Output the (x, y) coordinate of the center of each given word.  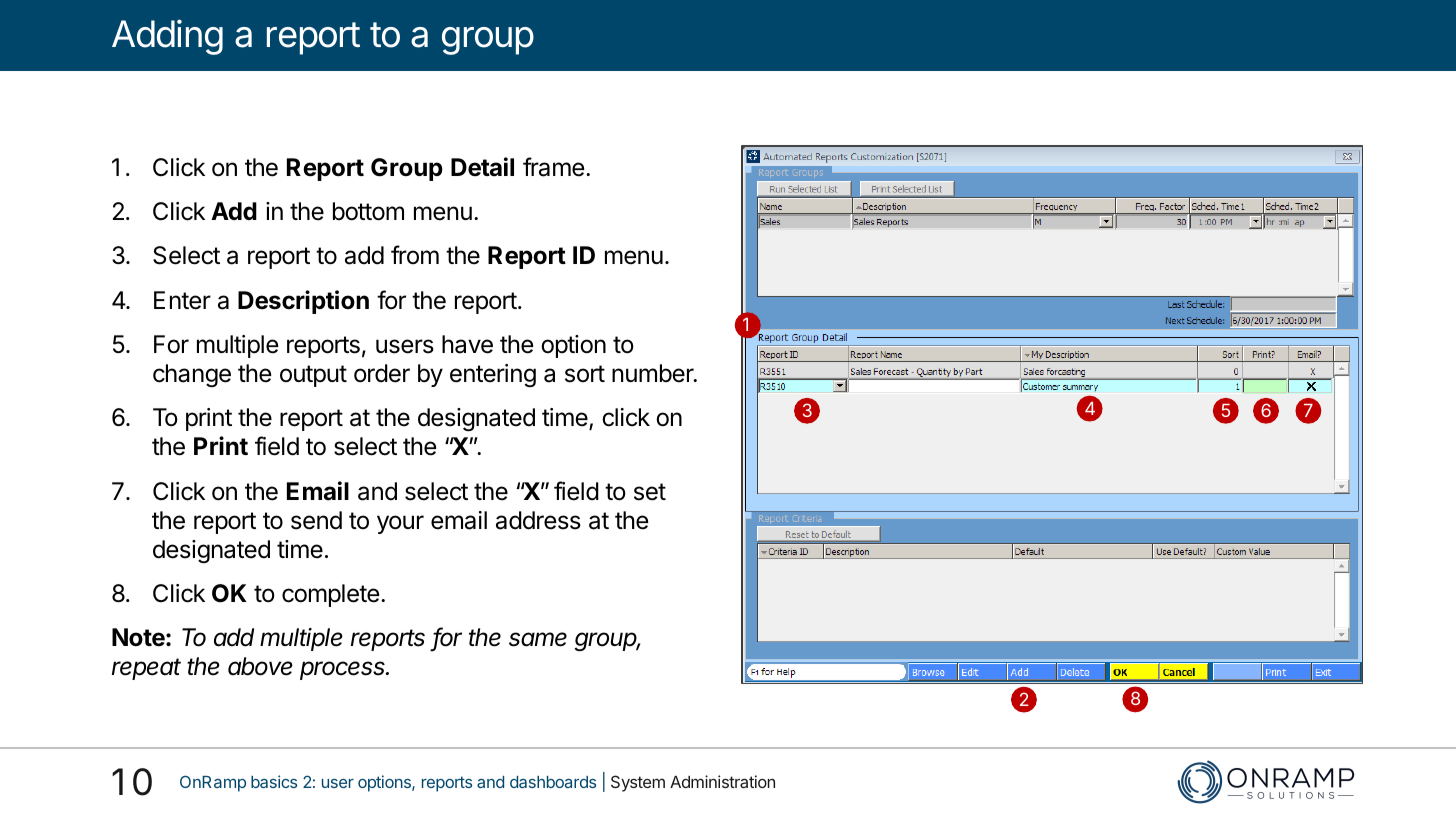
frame (553, 167)
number (654, 373)
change (192, 376)
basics (274, 781)
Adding (167, 37)
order (382, 373)
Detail (482, 167)
